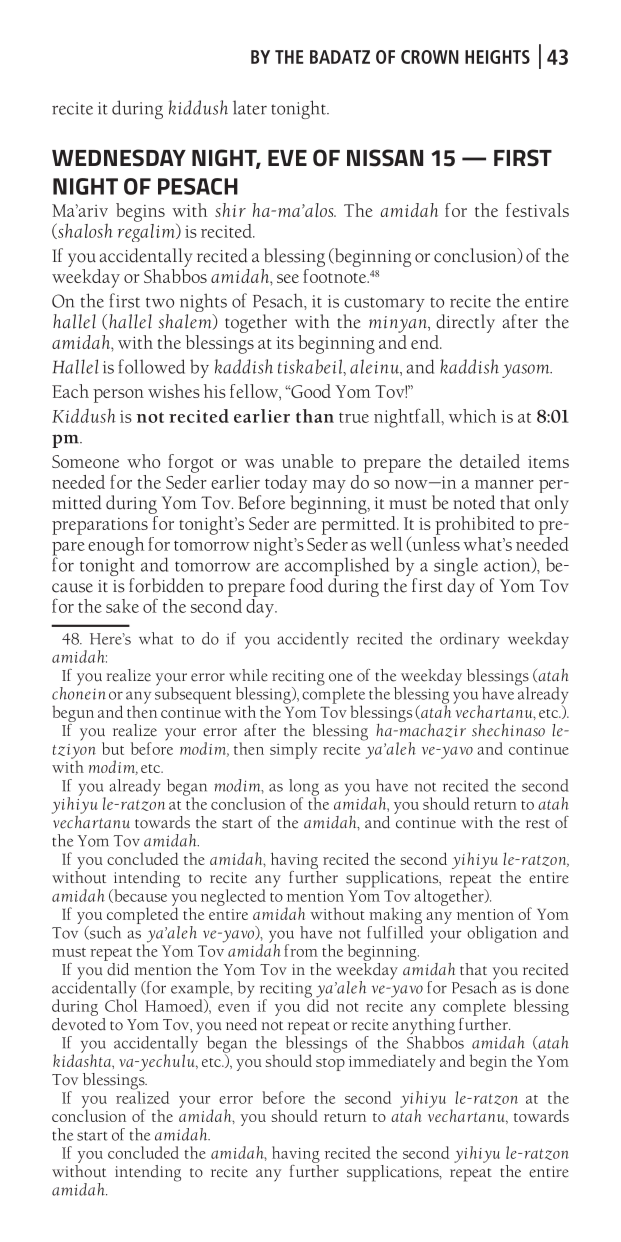 The width and height of the screenshot is (621, 1242). I want to click on later, so click(250, 107).
